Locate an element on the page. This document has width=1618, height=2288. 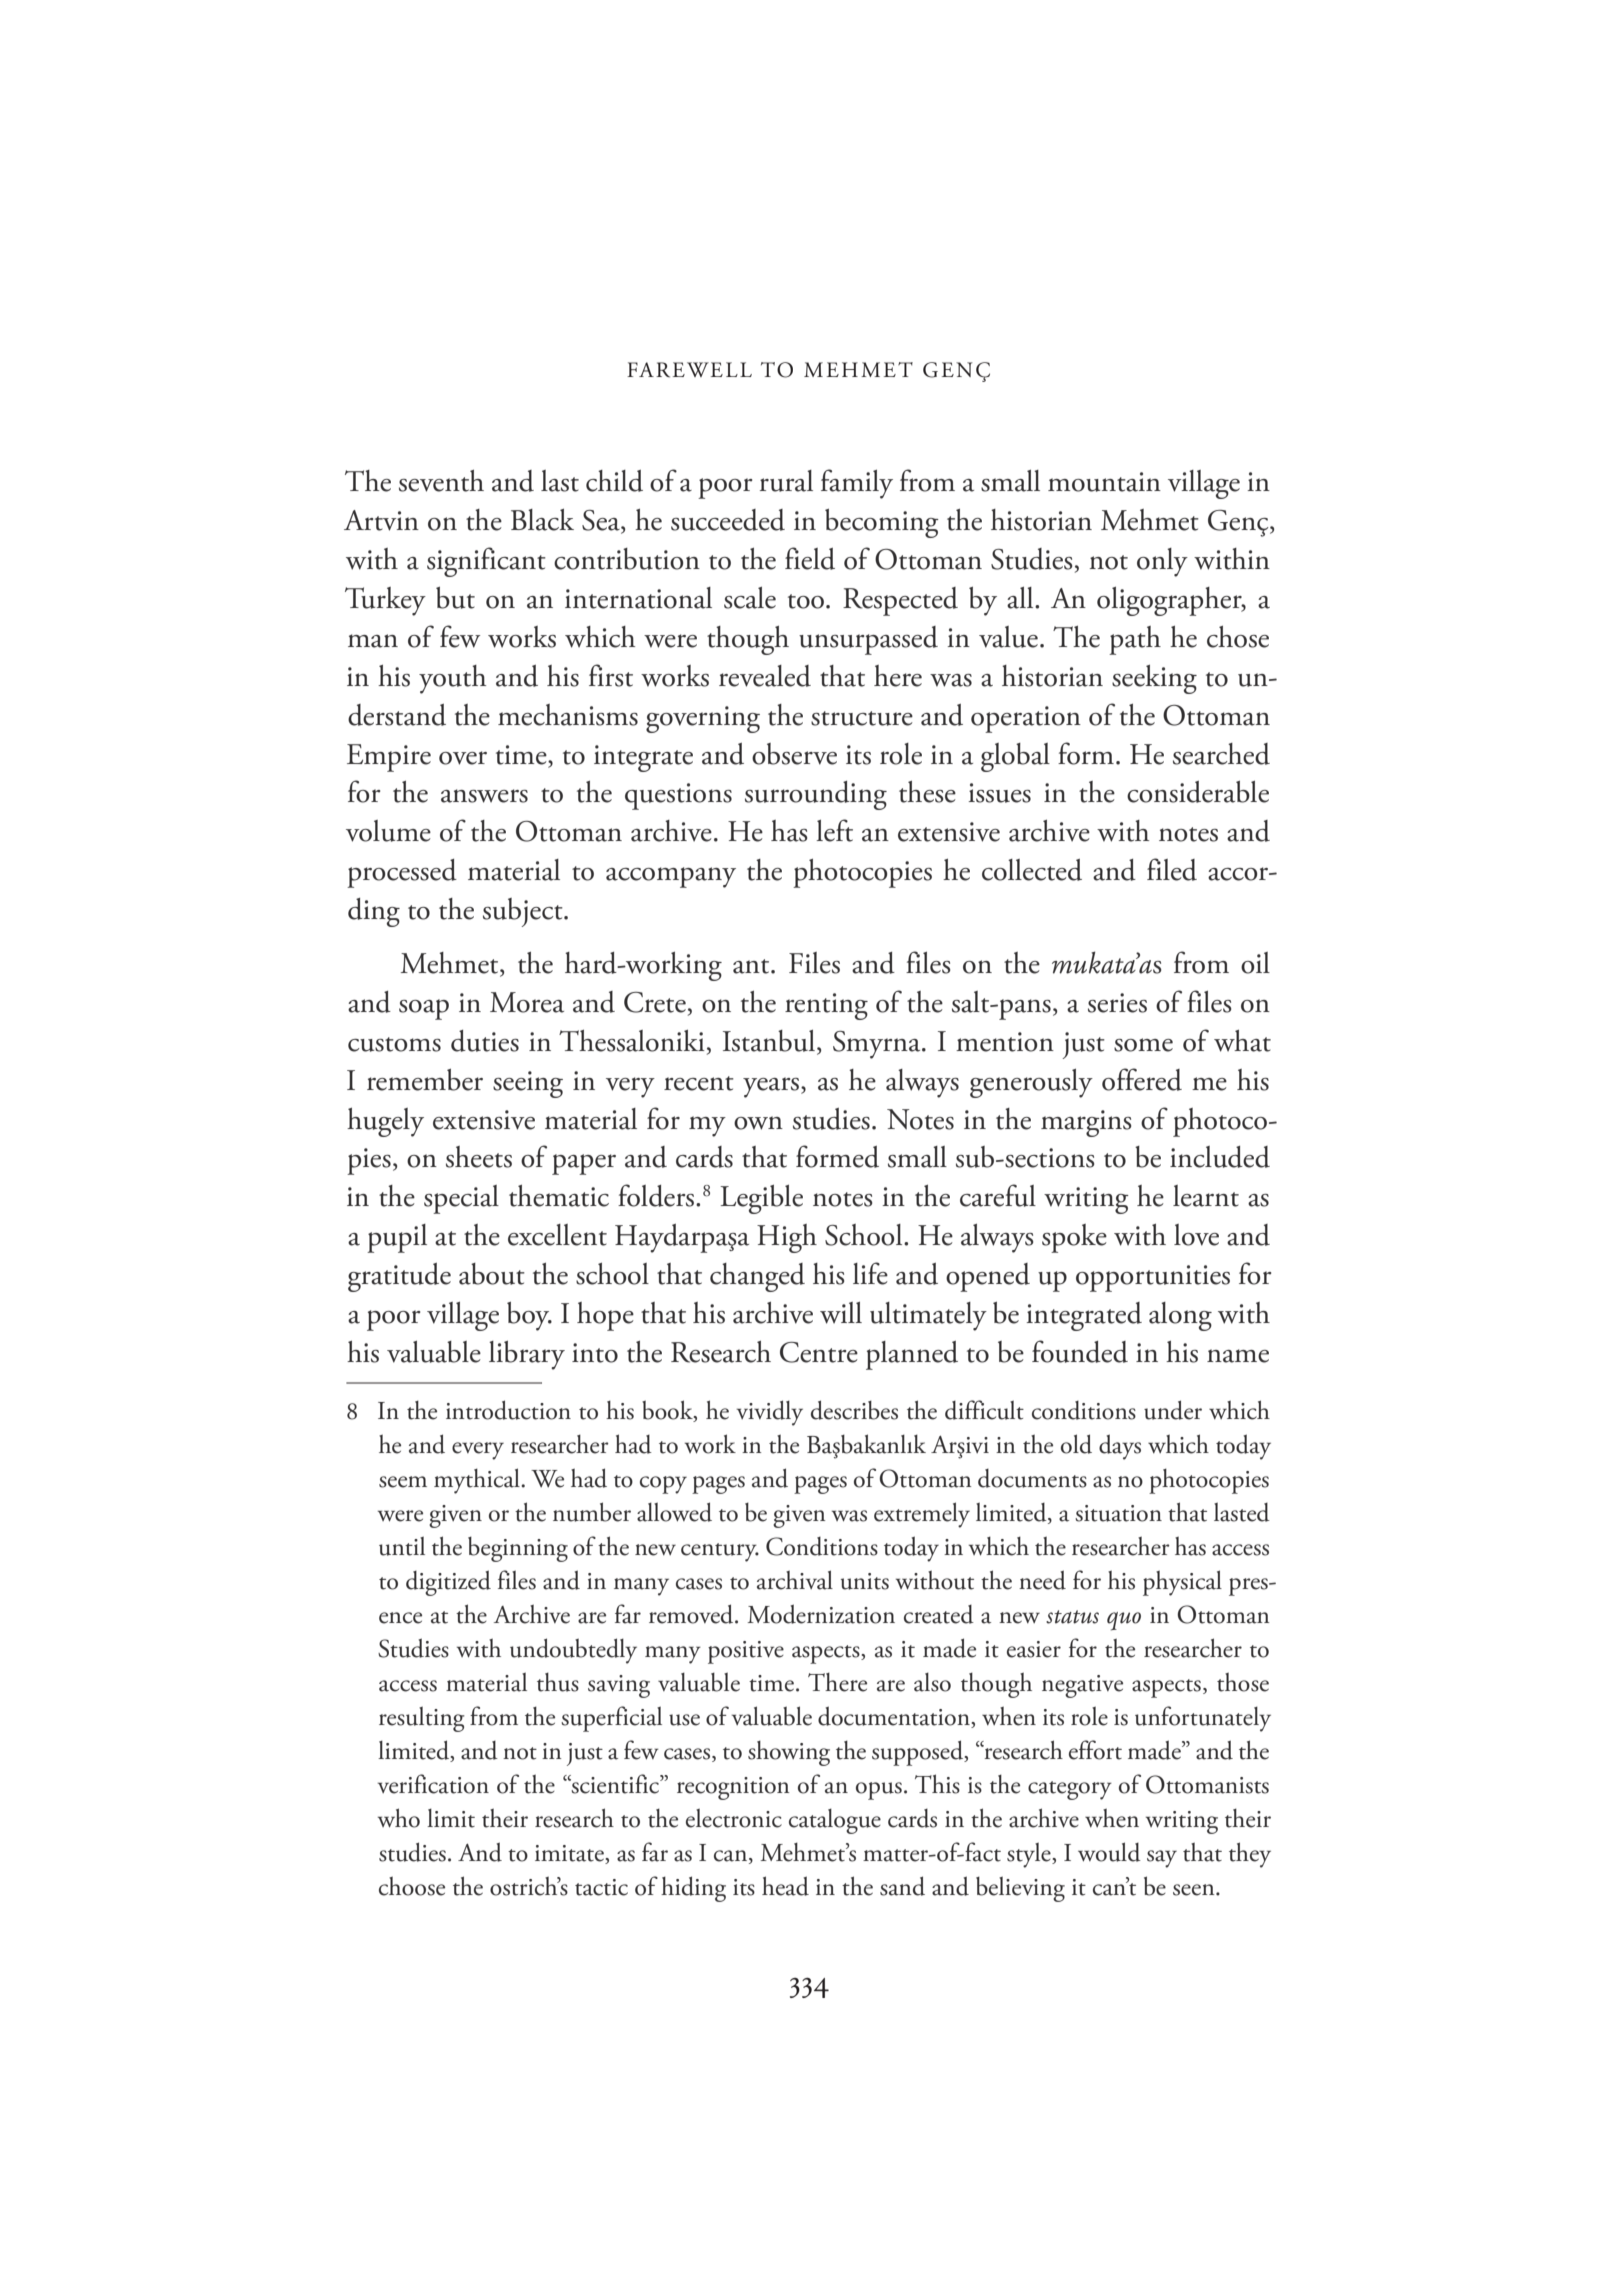
catalogue is located at coordinates (835, 1821).
